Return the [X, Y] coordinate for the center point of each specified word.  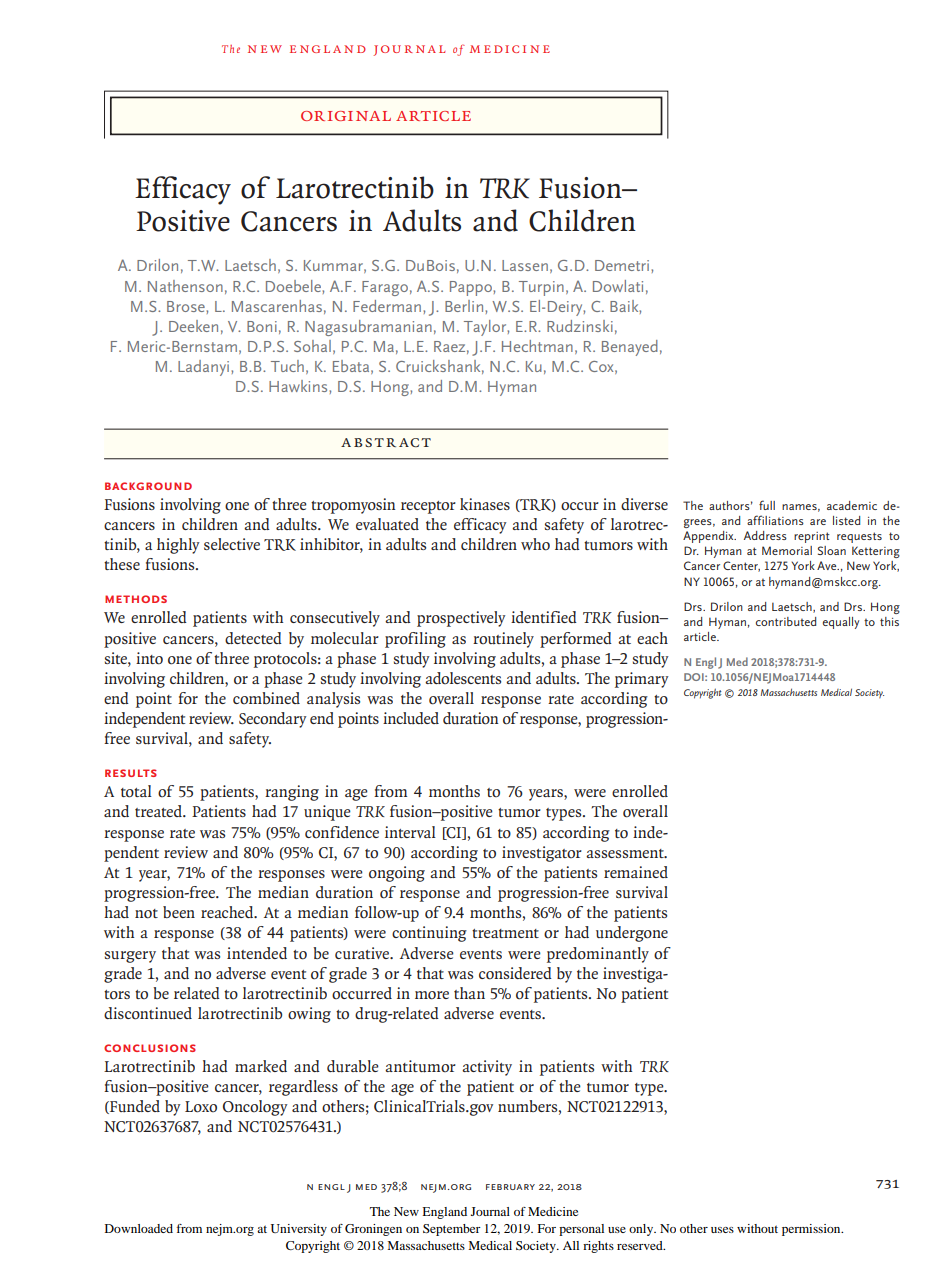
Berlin [464, 306]
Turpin [541, 288]
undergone [632, 934]
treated [159, 811]
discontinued [148, 1013]
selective [232, 544]
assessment [626, 853]
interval [410, 832]
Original [346, 116]
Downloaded [139, 1228]
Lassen [525, 265]
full [767, 505]
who [535, 544]
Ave [828, 565]
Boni [262, 326]
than [469, 993]
